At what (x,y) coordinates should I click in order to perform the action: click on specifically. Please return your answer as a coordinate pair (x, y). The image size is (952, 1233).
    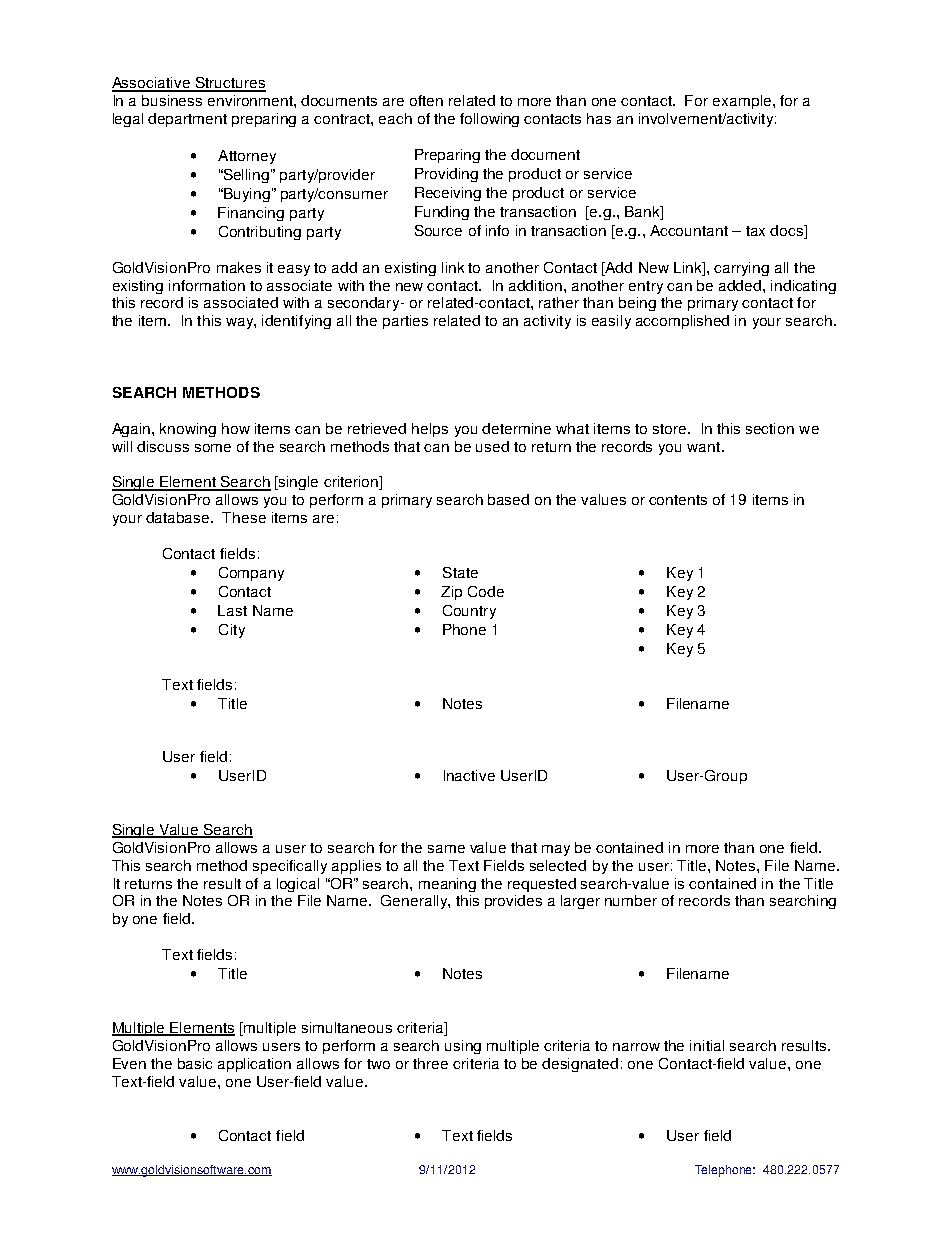
    Looking at the image, I should click on (290, 867).
